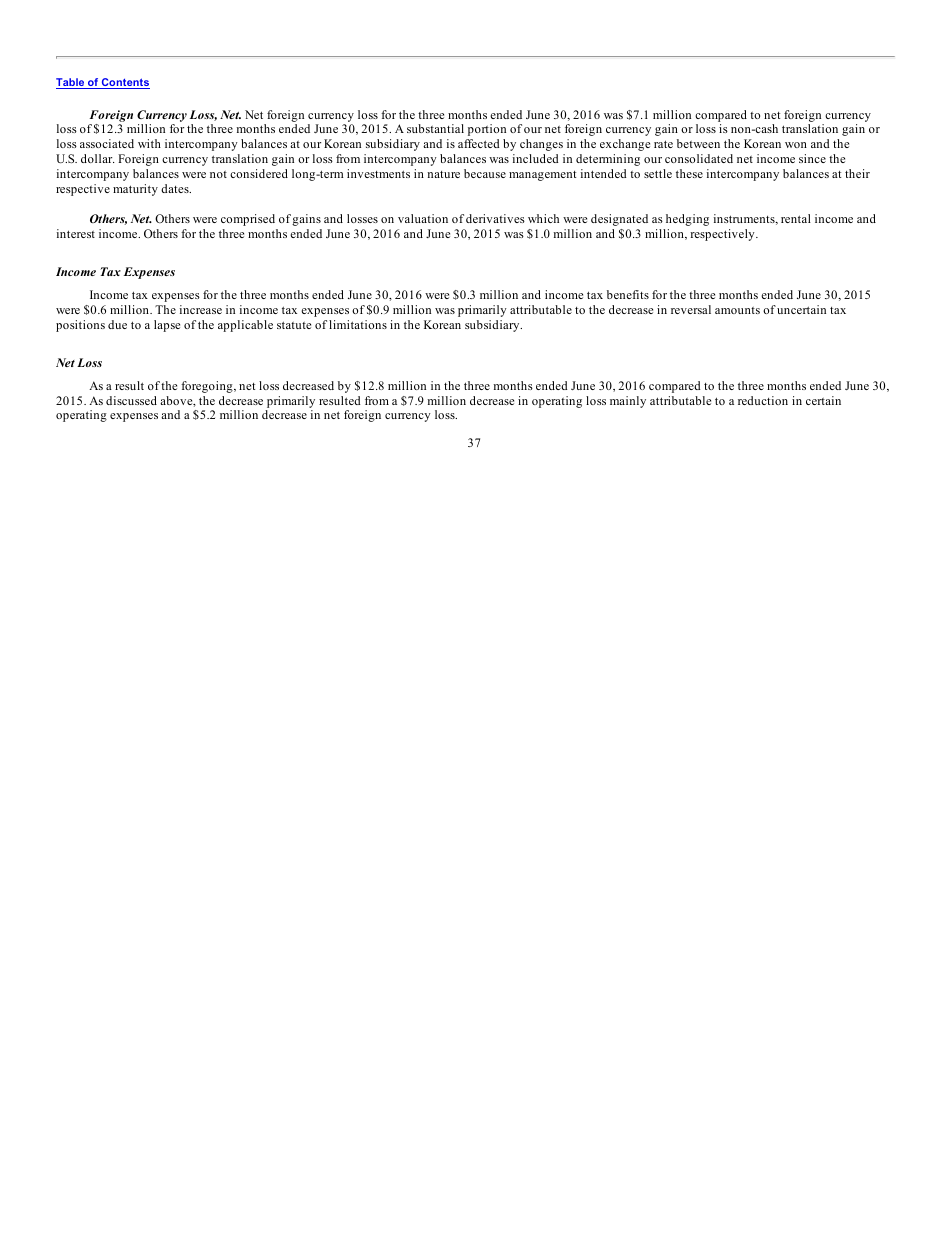  What do you see at coordinates (628, 402) in the screenshot?
I see `mainly` at bounding box center [628, 402].
